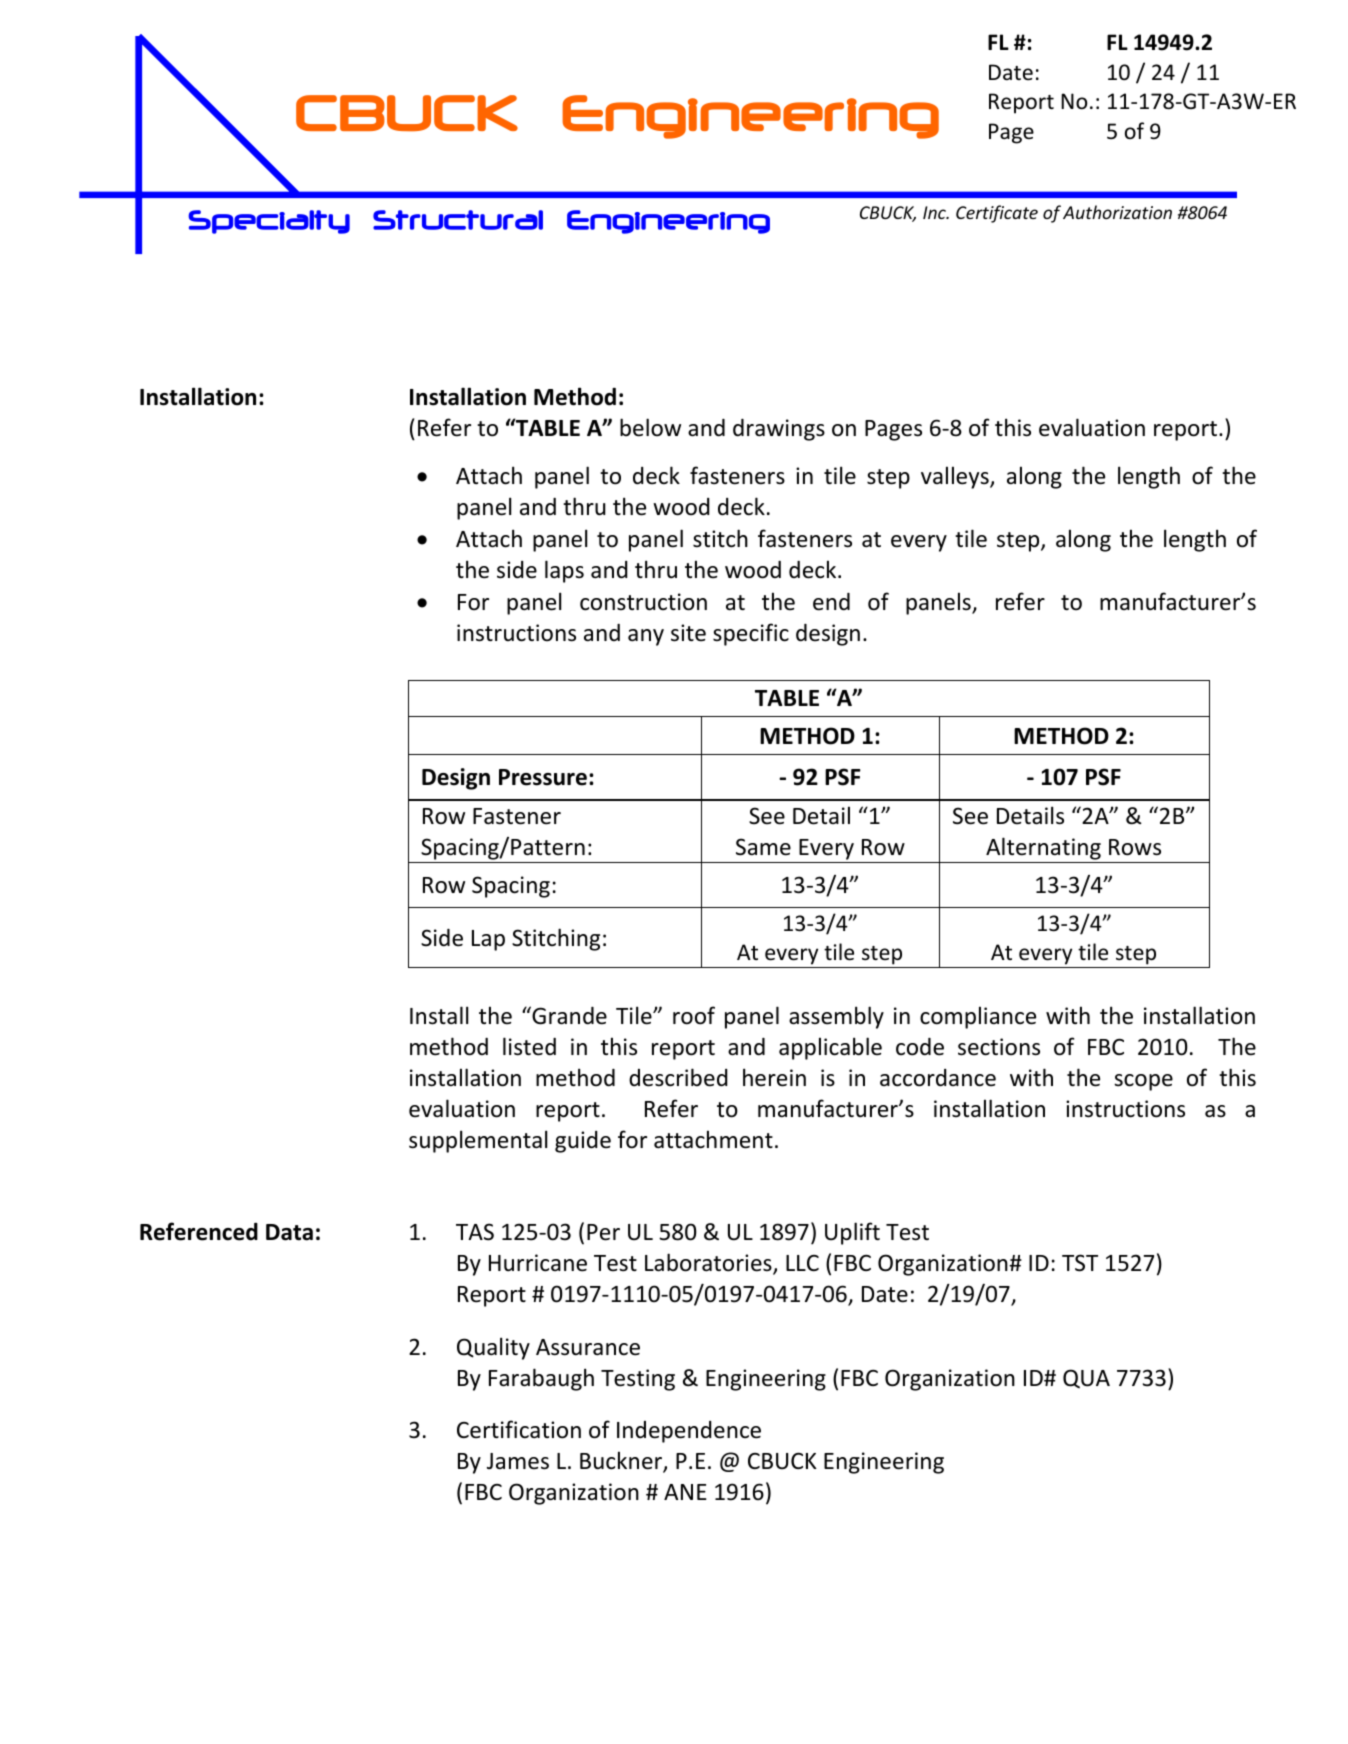 This image has width=1348, height=1744. What do you see at coordinates (689, 1432) in the image?
I see `Independence` at bounding box center [689, 1432].
